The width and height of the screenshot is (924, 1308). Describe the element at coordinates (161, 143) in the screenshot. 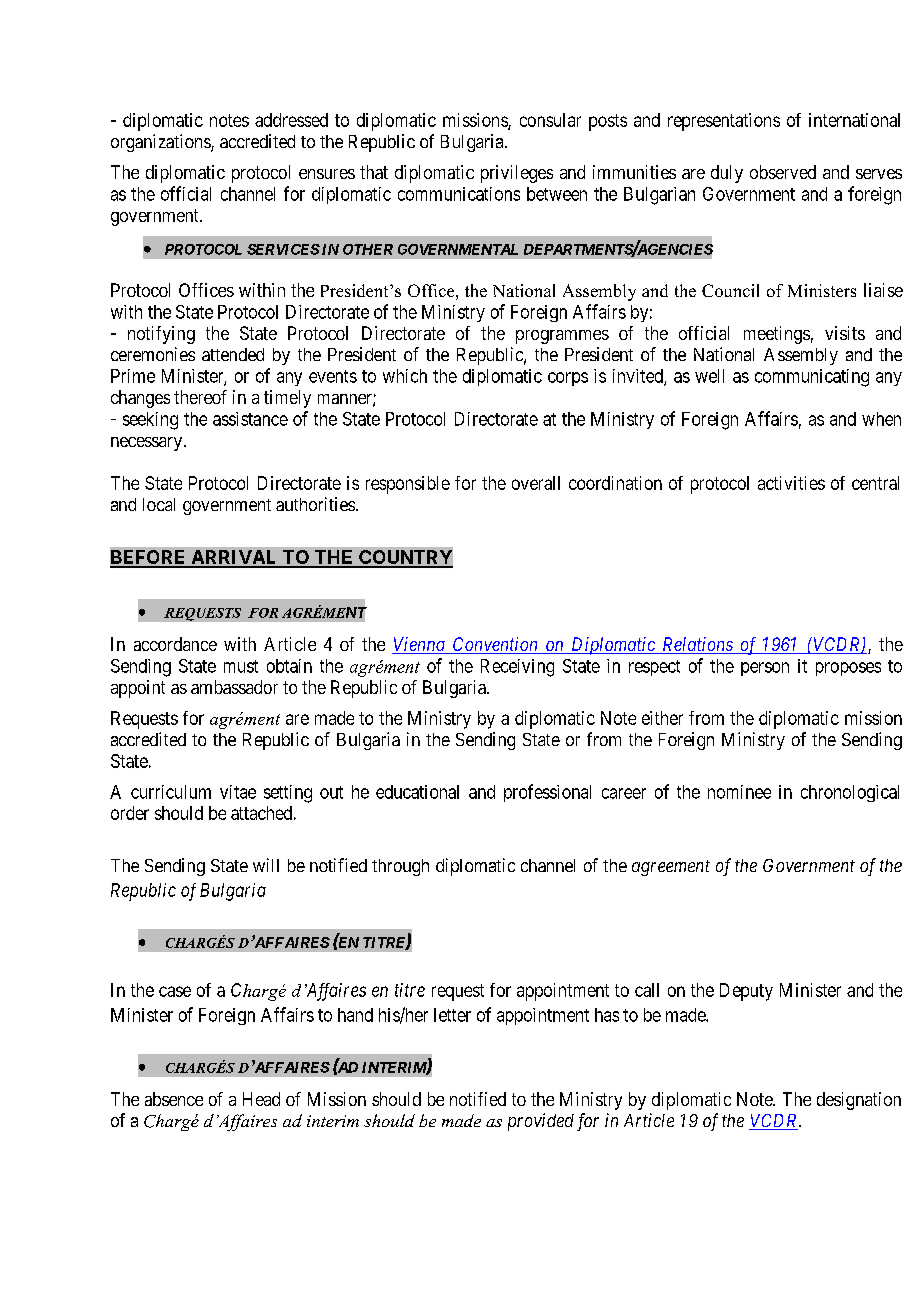

I see `organizations` at that location.
